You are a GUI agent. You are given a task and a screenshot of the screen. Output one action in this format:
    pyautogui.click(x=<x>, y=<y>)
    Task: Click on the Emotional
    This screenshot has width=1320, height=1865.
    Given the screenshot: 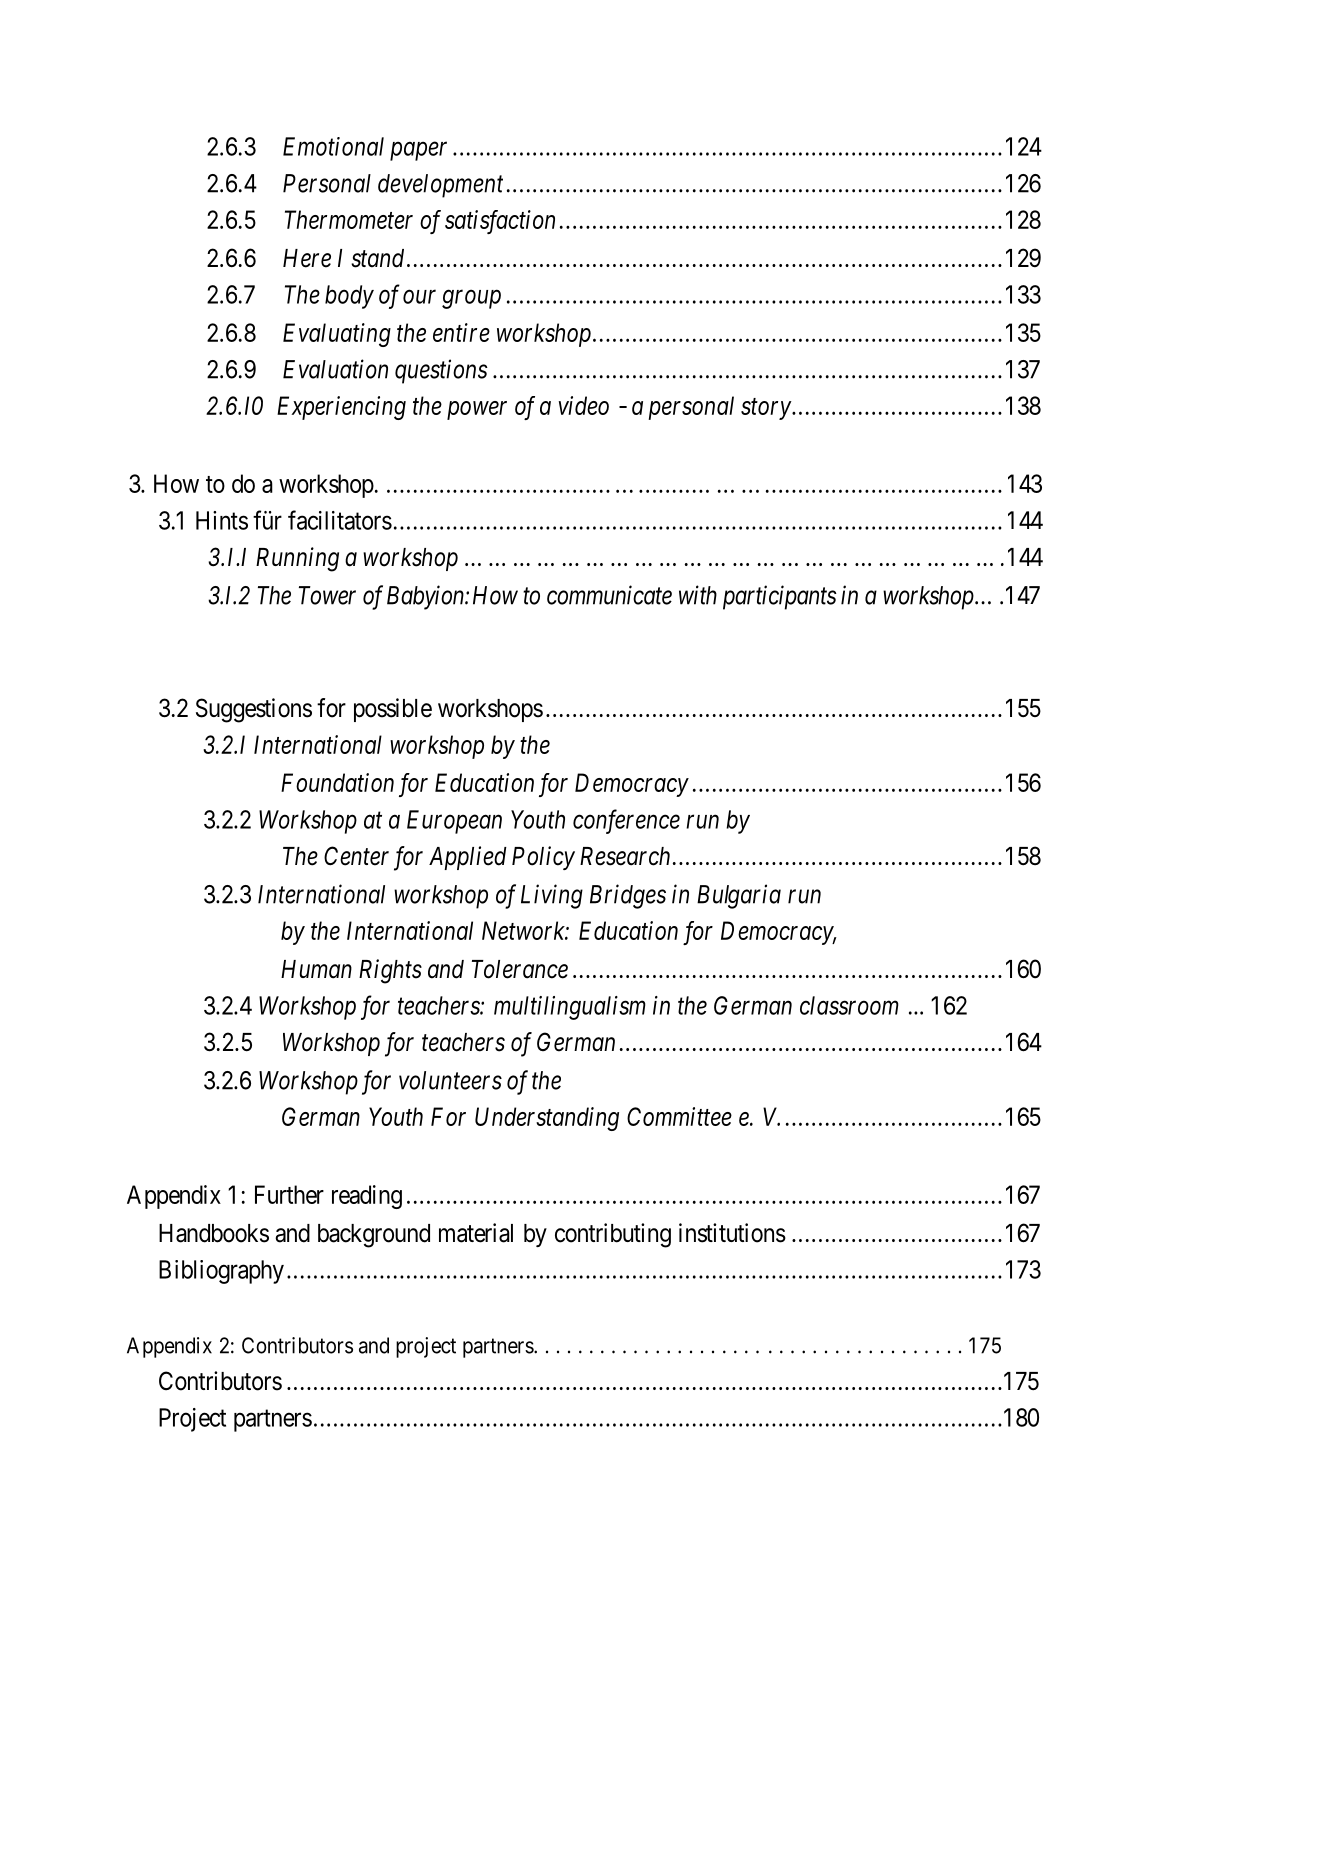 What is the action you would take?
    pyautogui.click(x=333, y=146)
